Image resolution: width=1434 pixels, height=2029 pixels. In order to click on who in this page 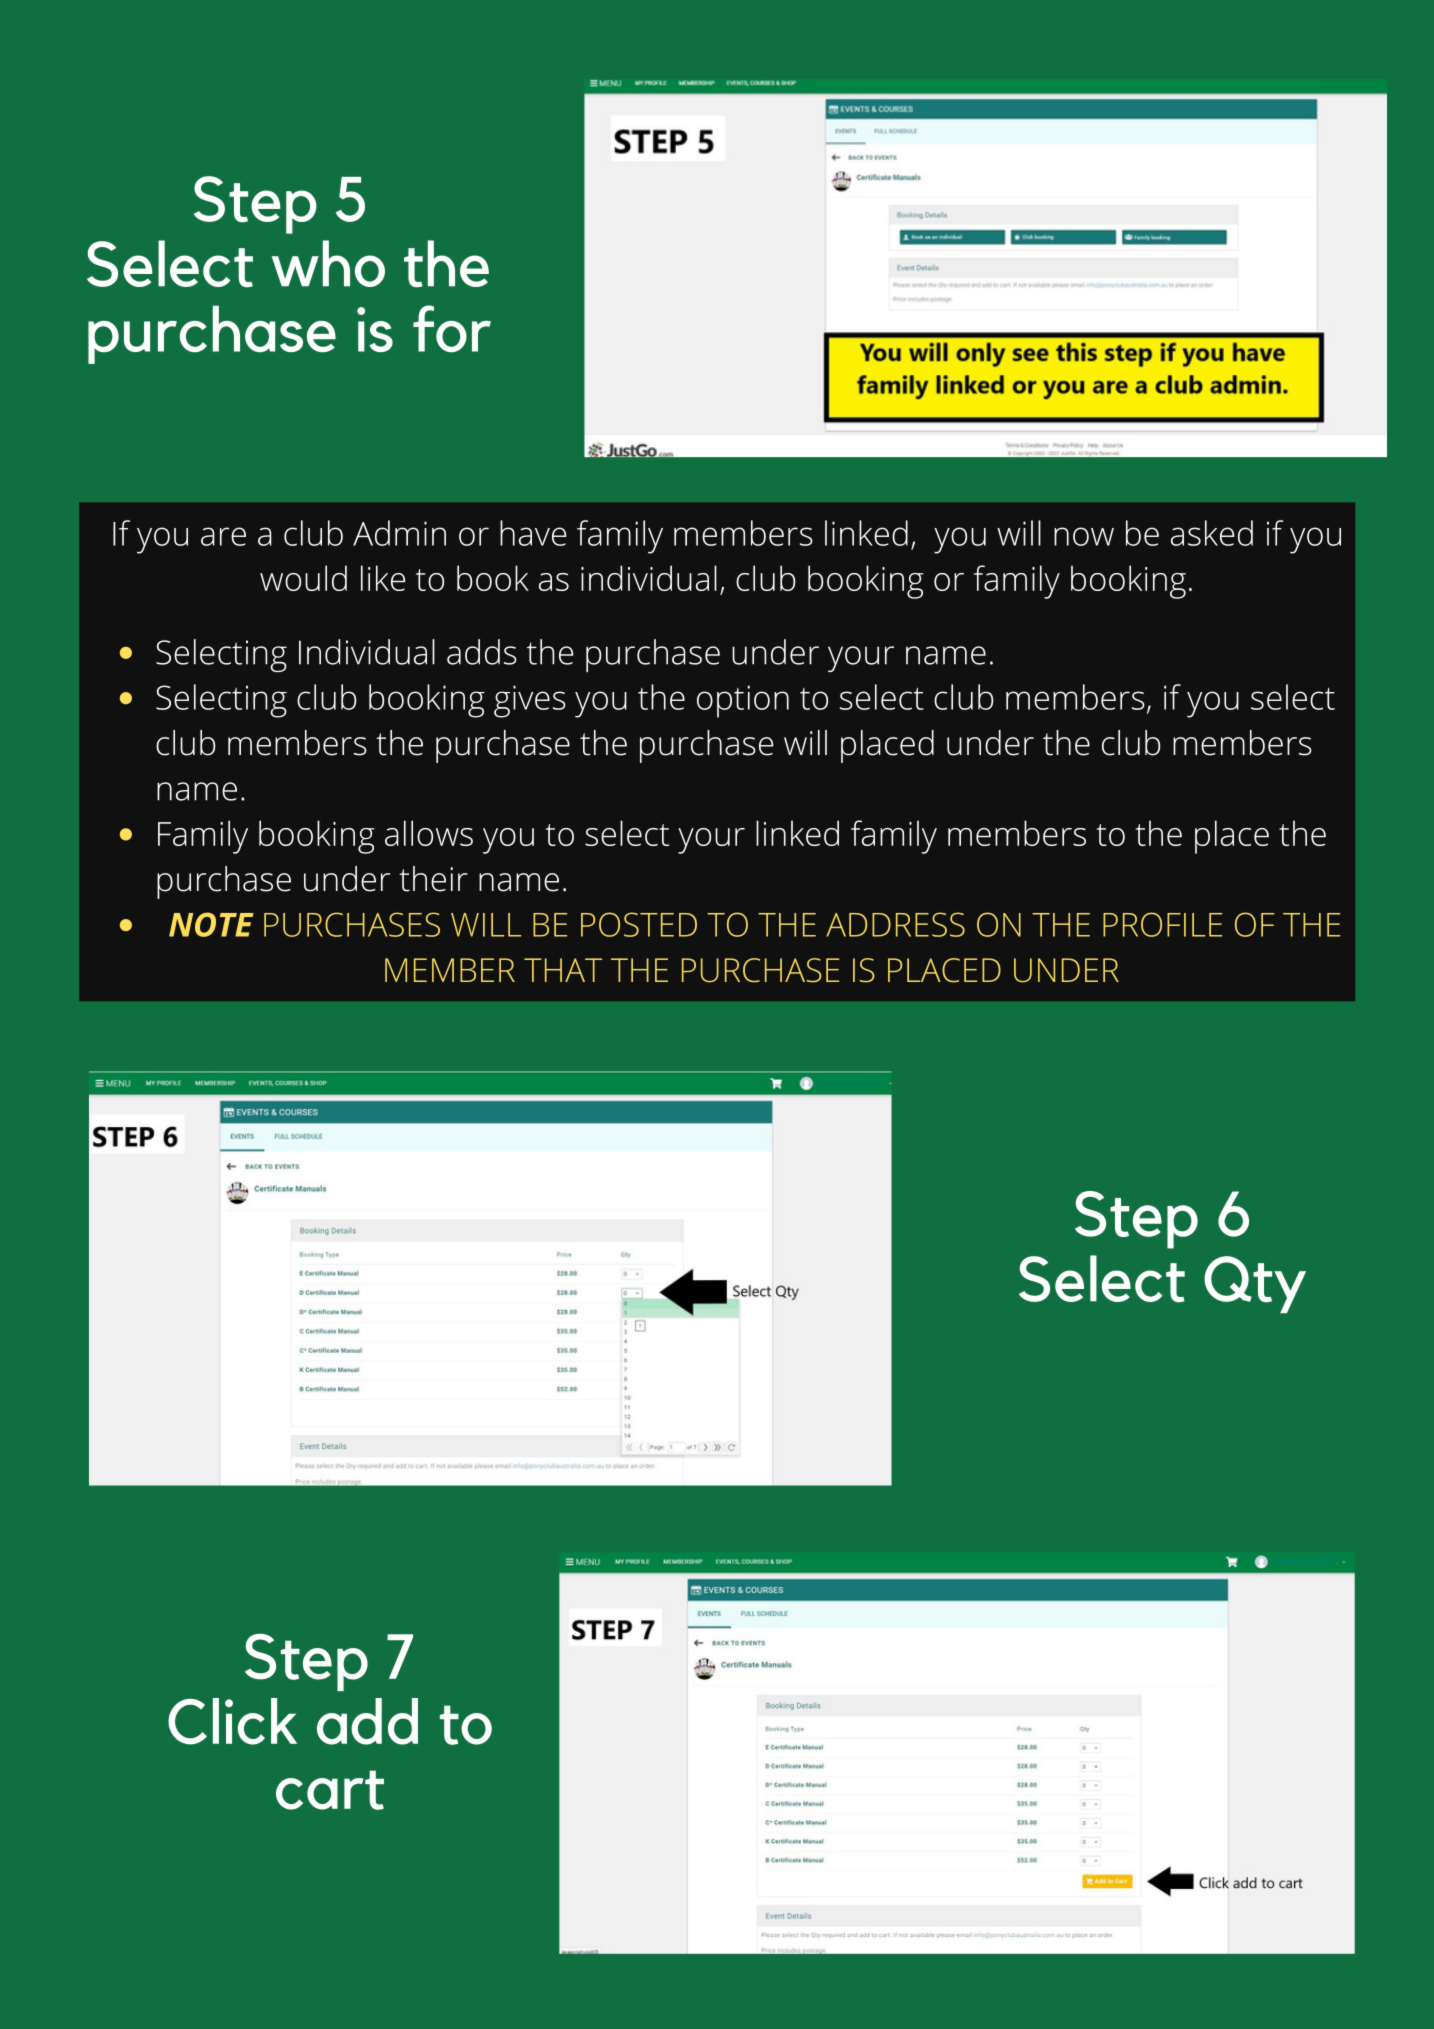, I will do `click(328, 263)`.
